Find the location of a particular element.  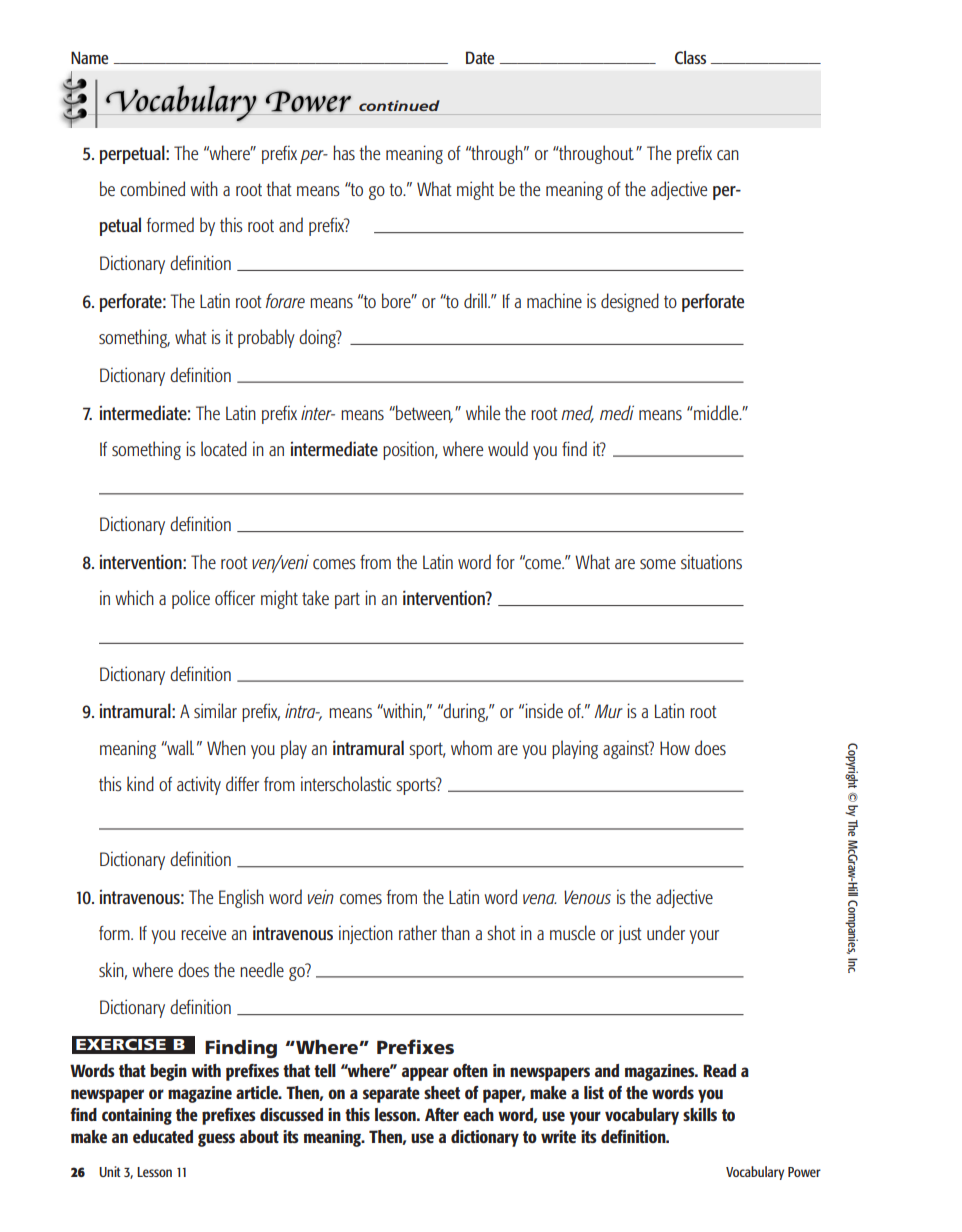

activity is located at coordinates (199, 785).
